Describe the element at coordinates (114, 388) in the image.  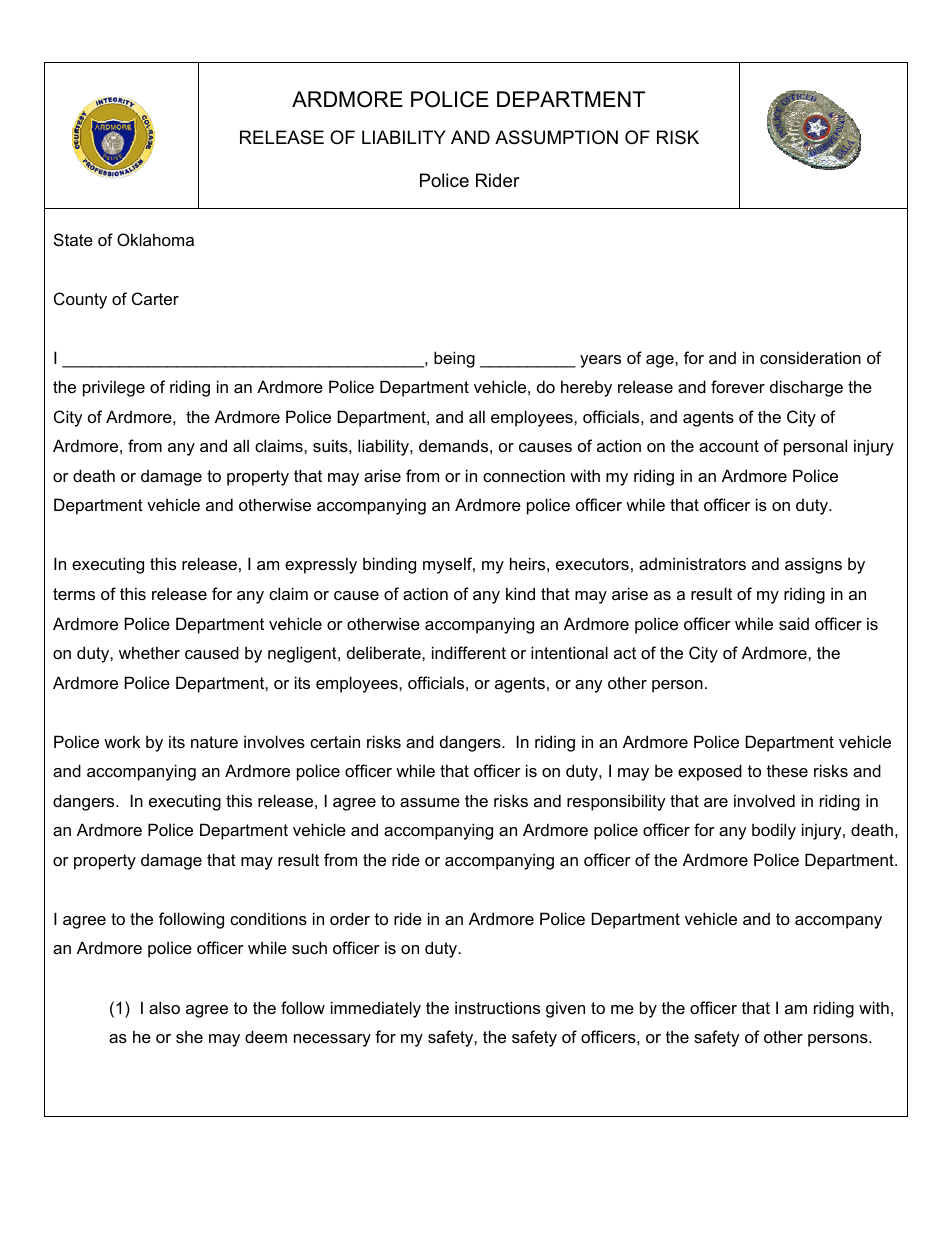
I see `privilege` at that location.
